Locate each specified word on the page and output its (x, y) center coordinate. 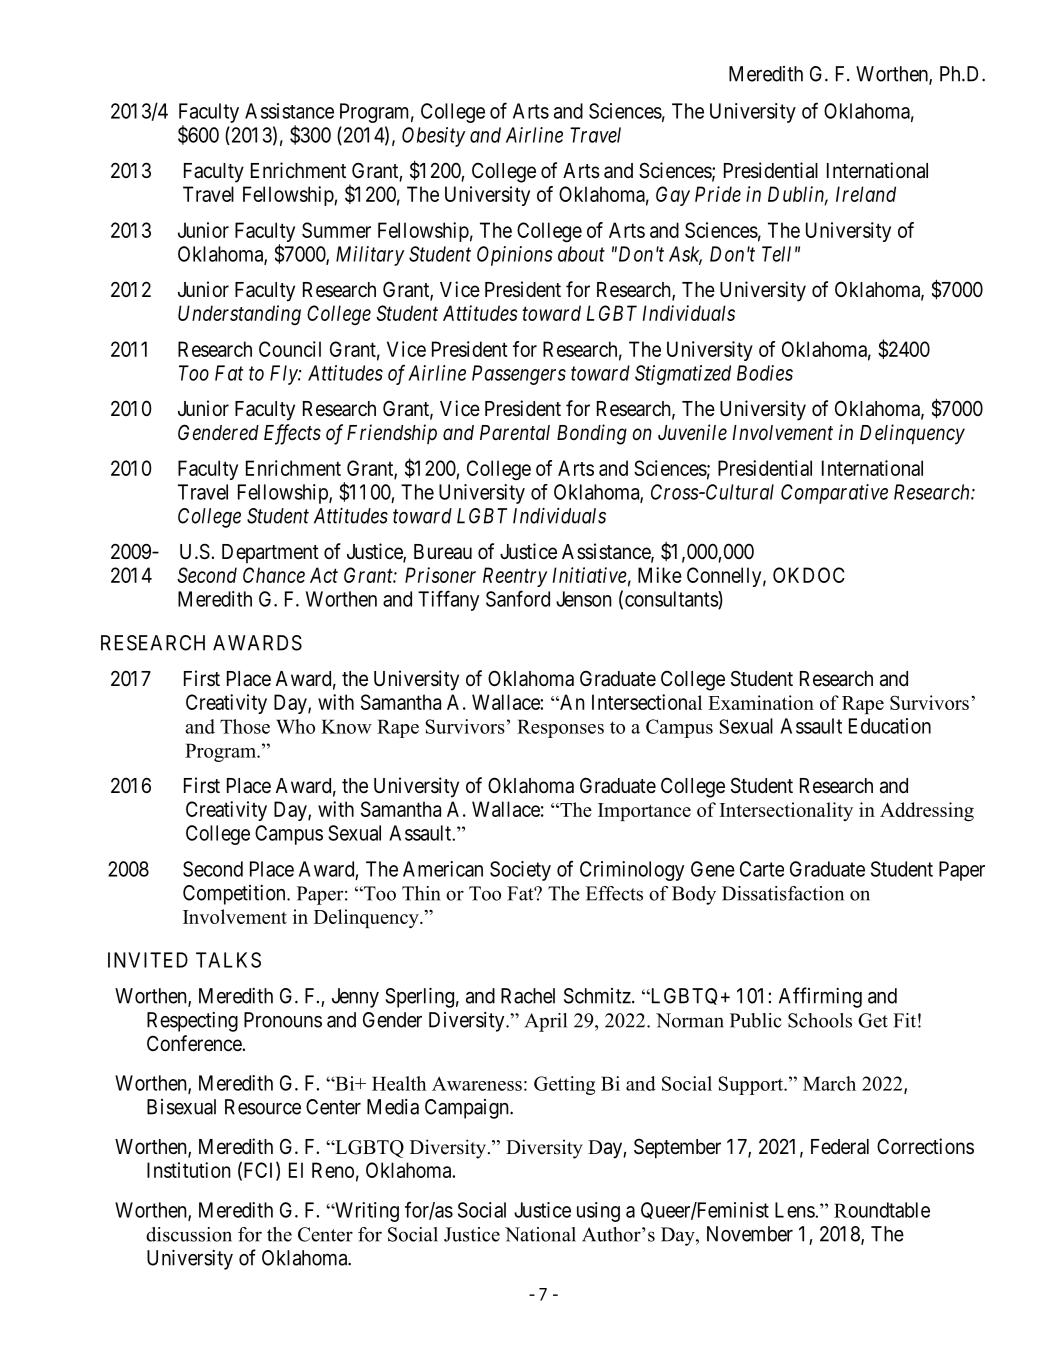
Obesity (434, 137)
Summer (336, 230)
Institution (189, 1170)
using (598, 1212)
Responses (560, 728)
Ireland (866, 194)
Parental (515, 433)
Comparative (834, 494)
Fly (284, 375)
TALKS (228, 960)
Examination (761, 702)
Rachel (528, 996)
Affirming (820, 997)
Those (245, 726)
